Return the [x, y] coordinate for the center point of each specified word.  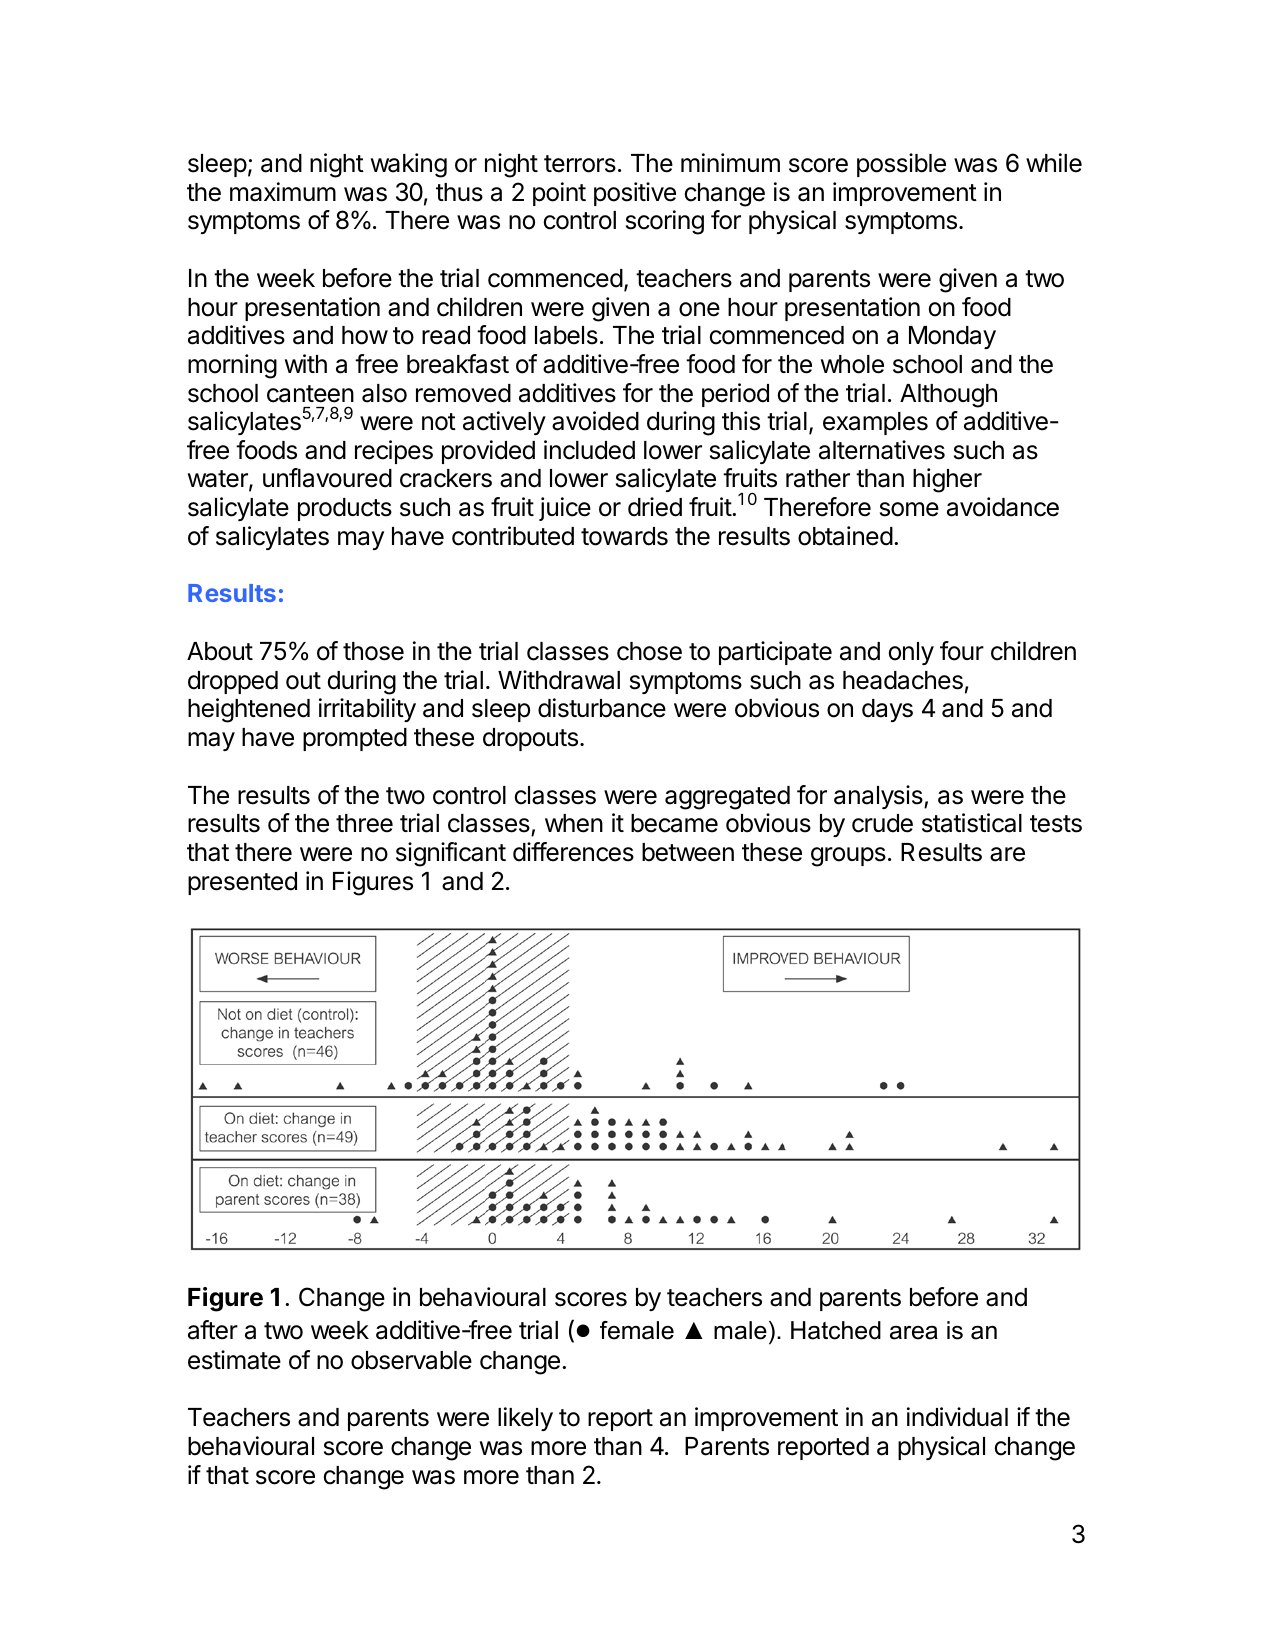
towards [624, 536]
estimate [234, 1360]
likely [525, 1419]
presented [242, 883]
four [962, 651]
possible [901, 165]
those [373, 651]
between [688, 852]
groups [848, 857]
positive [635, 194]
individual [957, 1417]
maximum [283, 192]
